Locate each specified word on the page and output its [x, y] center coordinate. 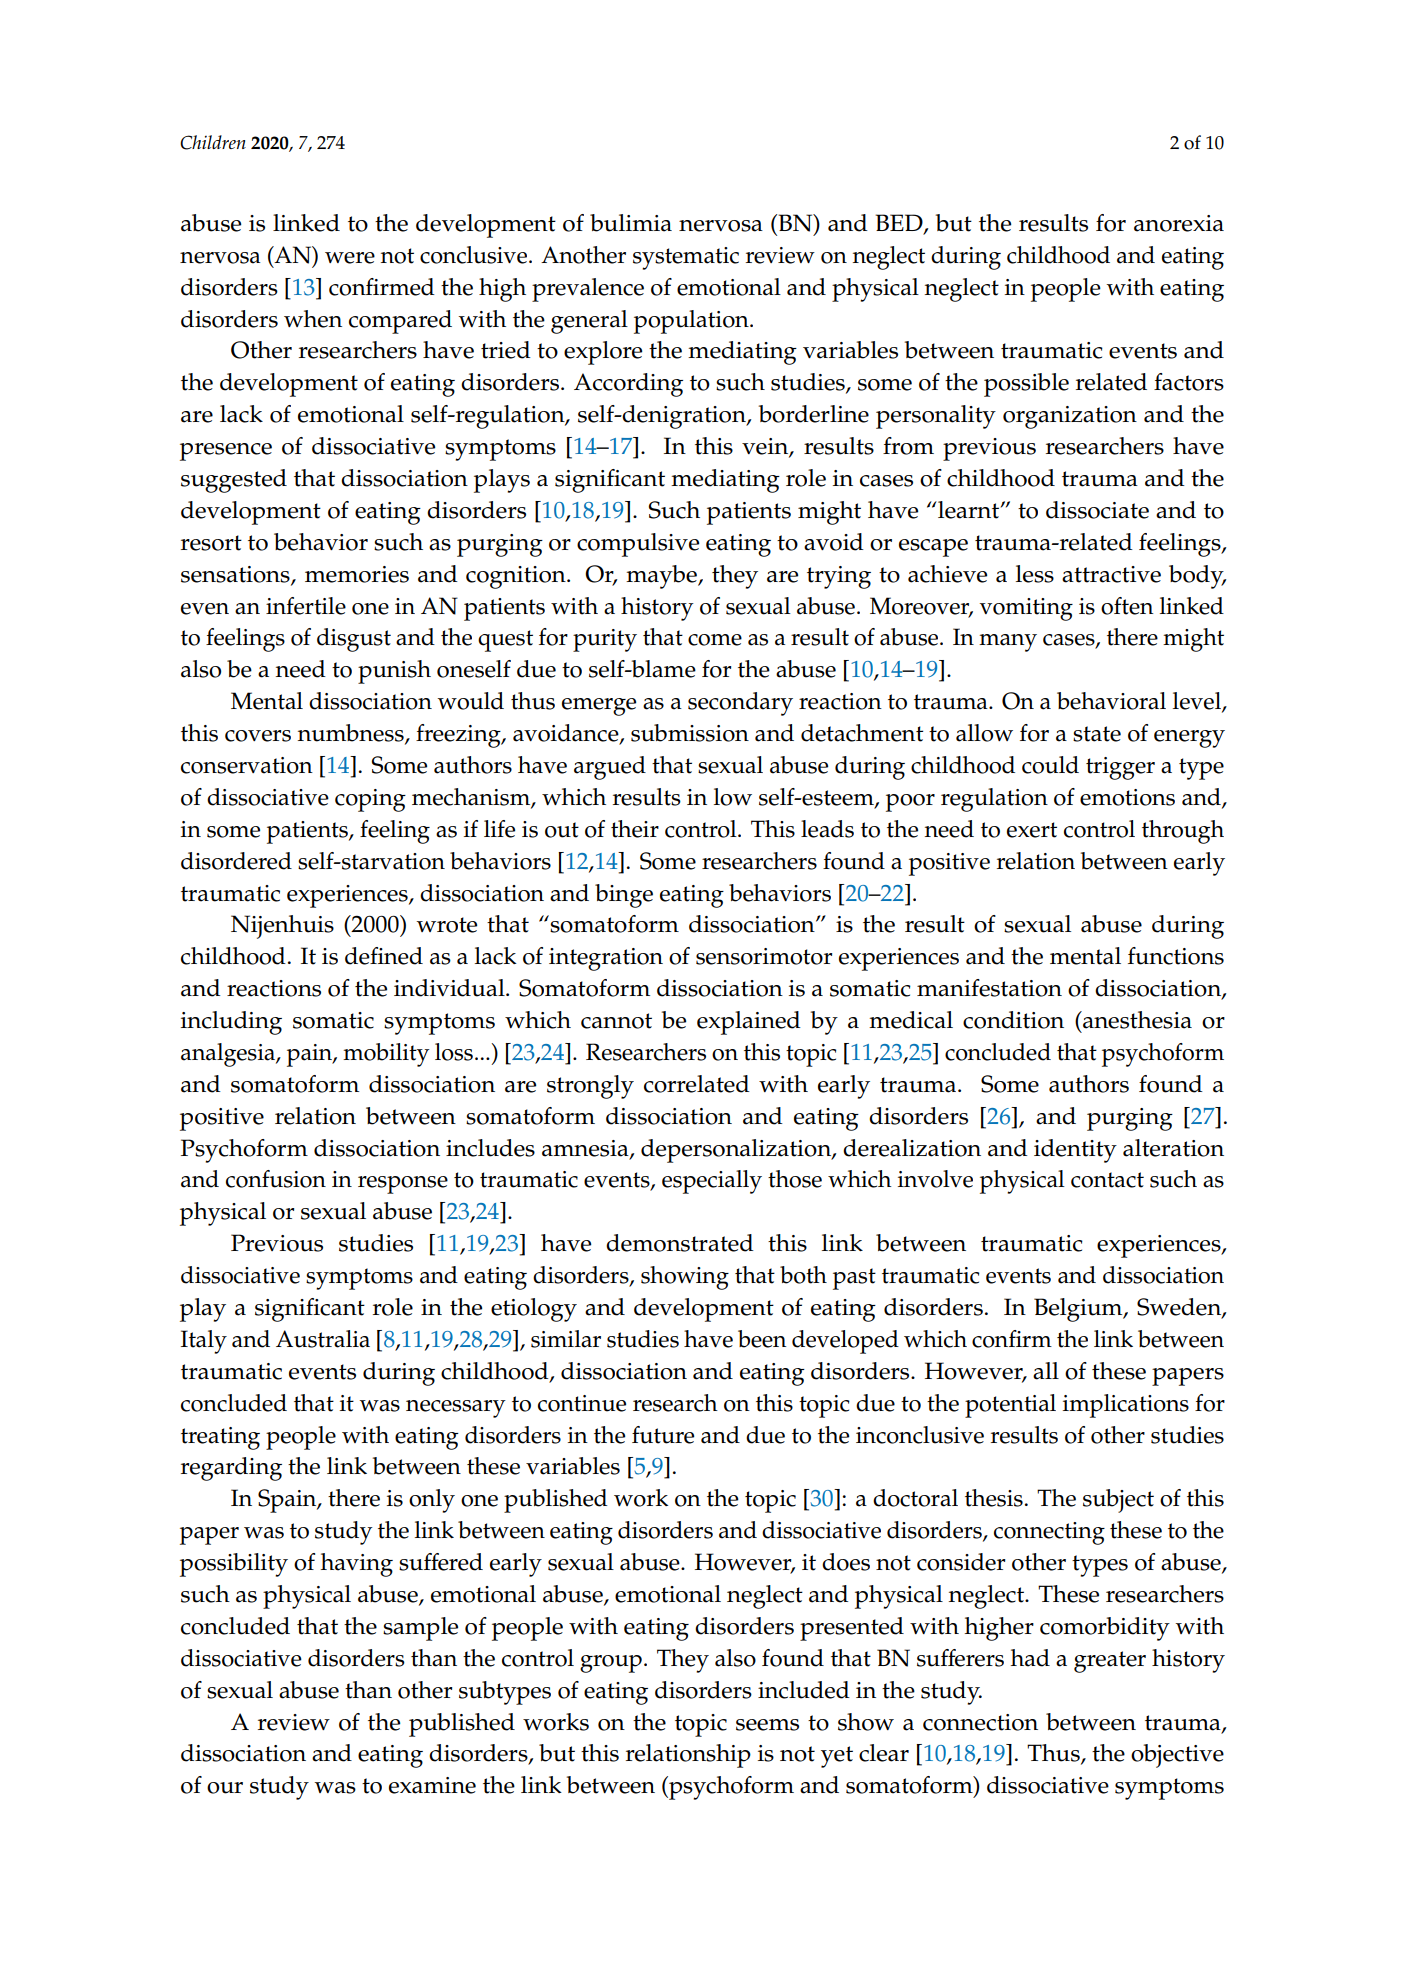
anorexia [1179, 223]
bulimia [631, 223]
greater [1110, 1662]
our [225, 1788]
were [350, 258]
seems [767, 1725]
